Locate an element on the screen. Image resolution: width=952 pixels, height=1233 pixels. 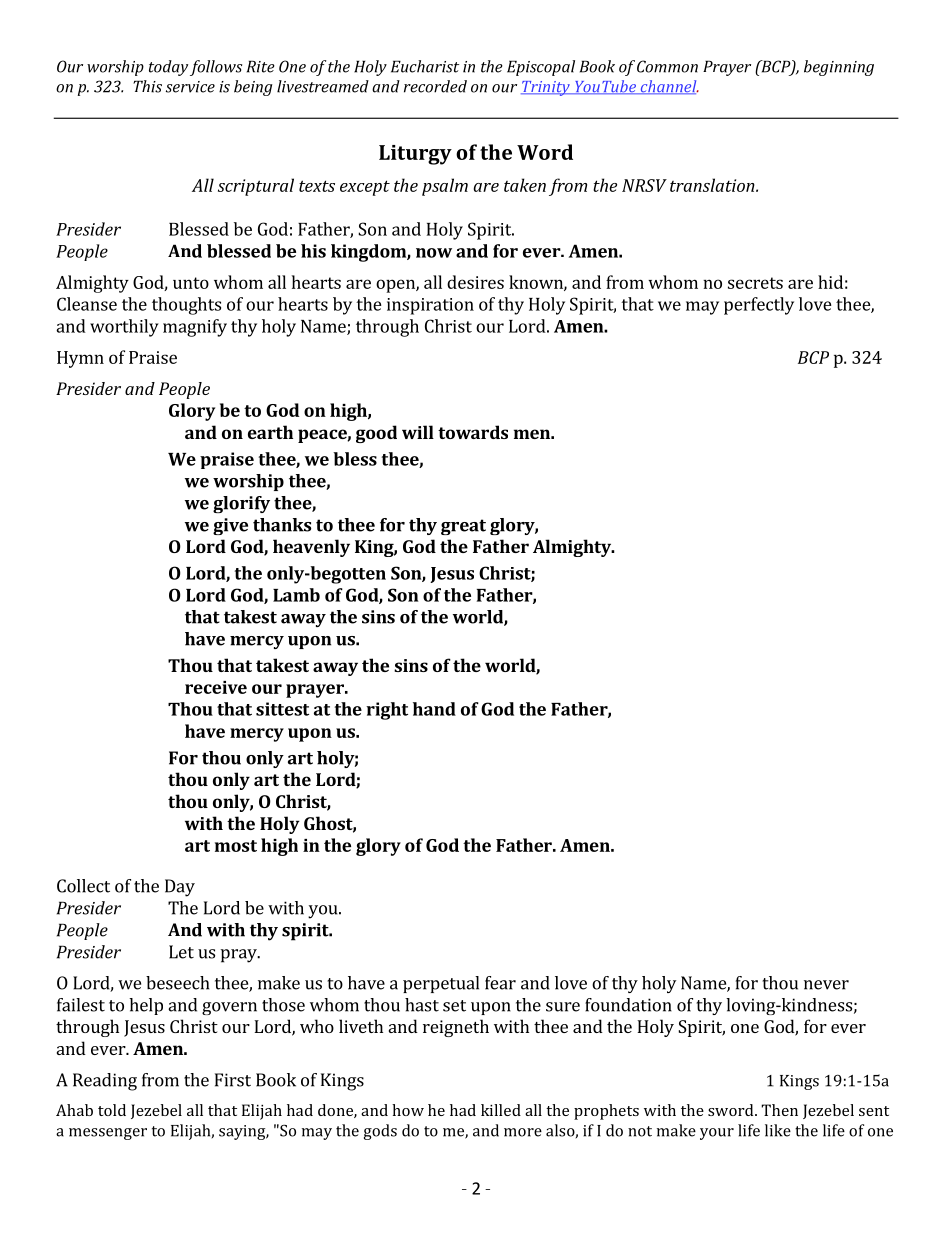
hand is located at coordinates (434, 709).
